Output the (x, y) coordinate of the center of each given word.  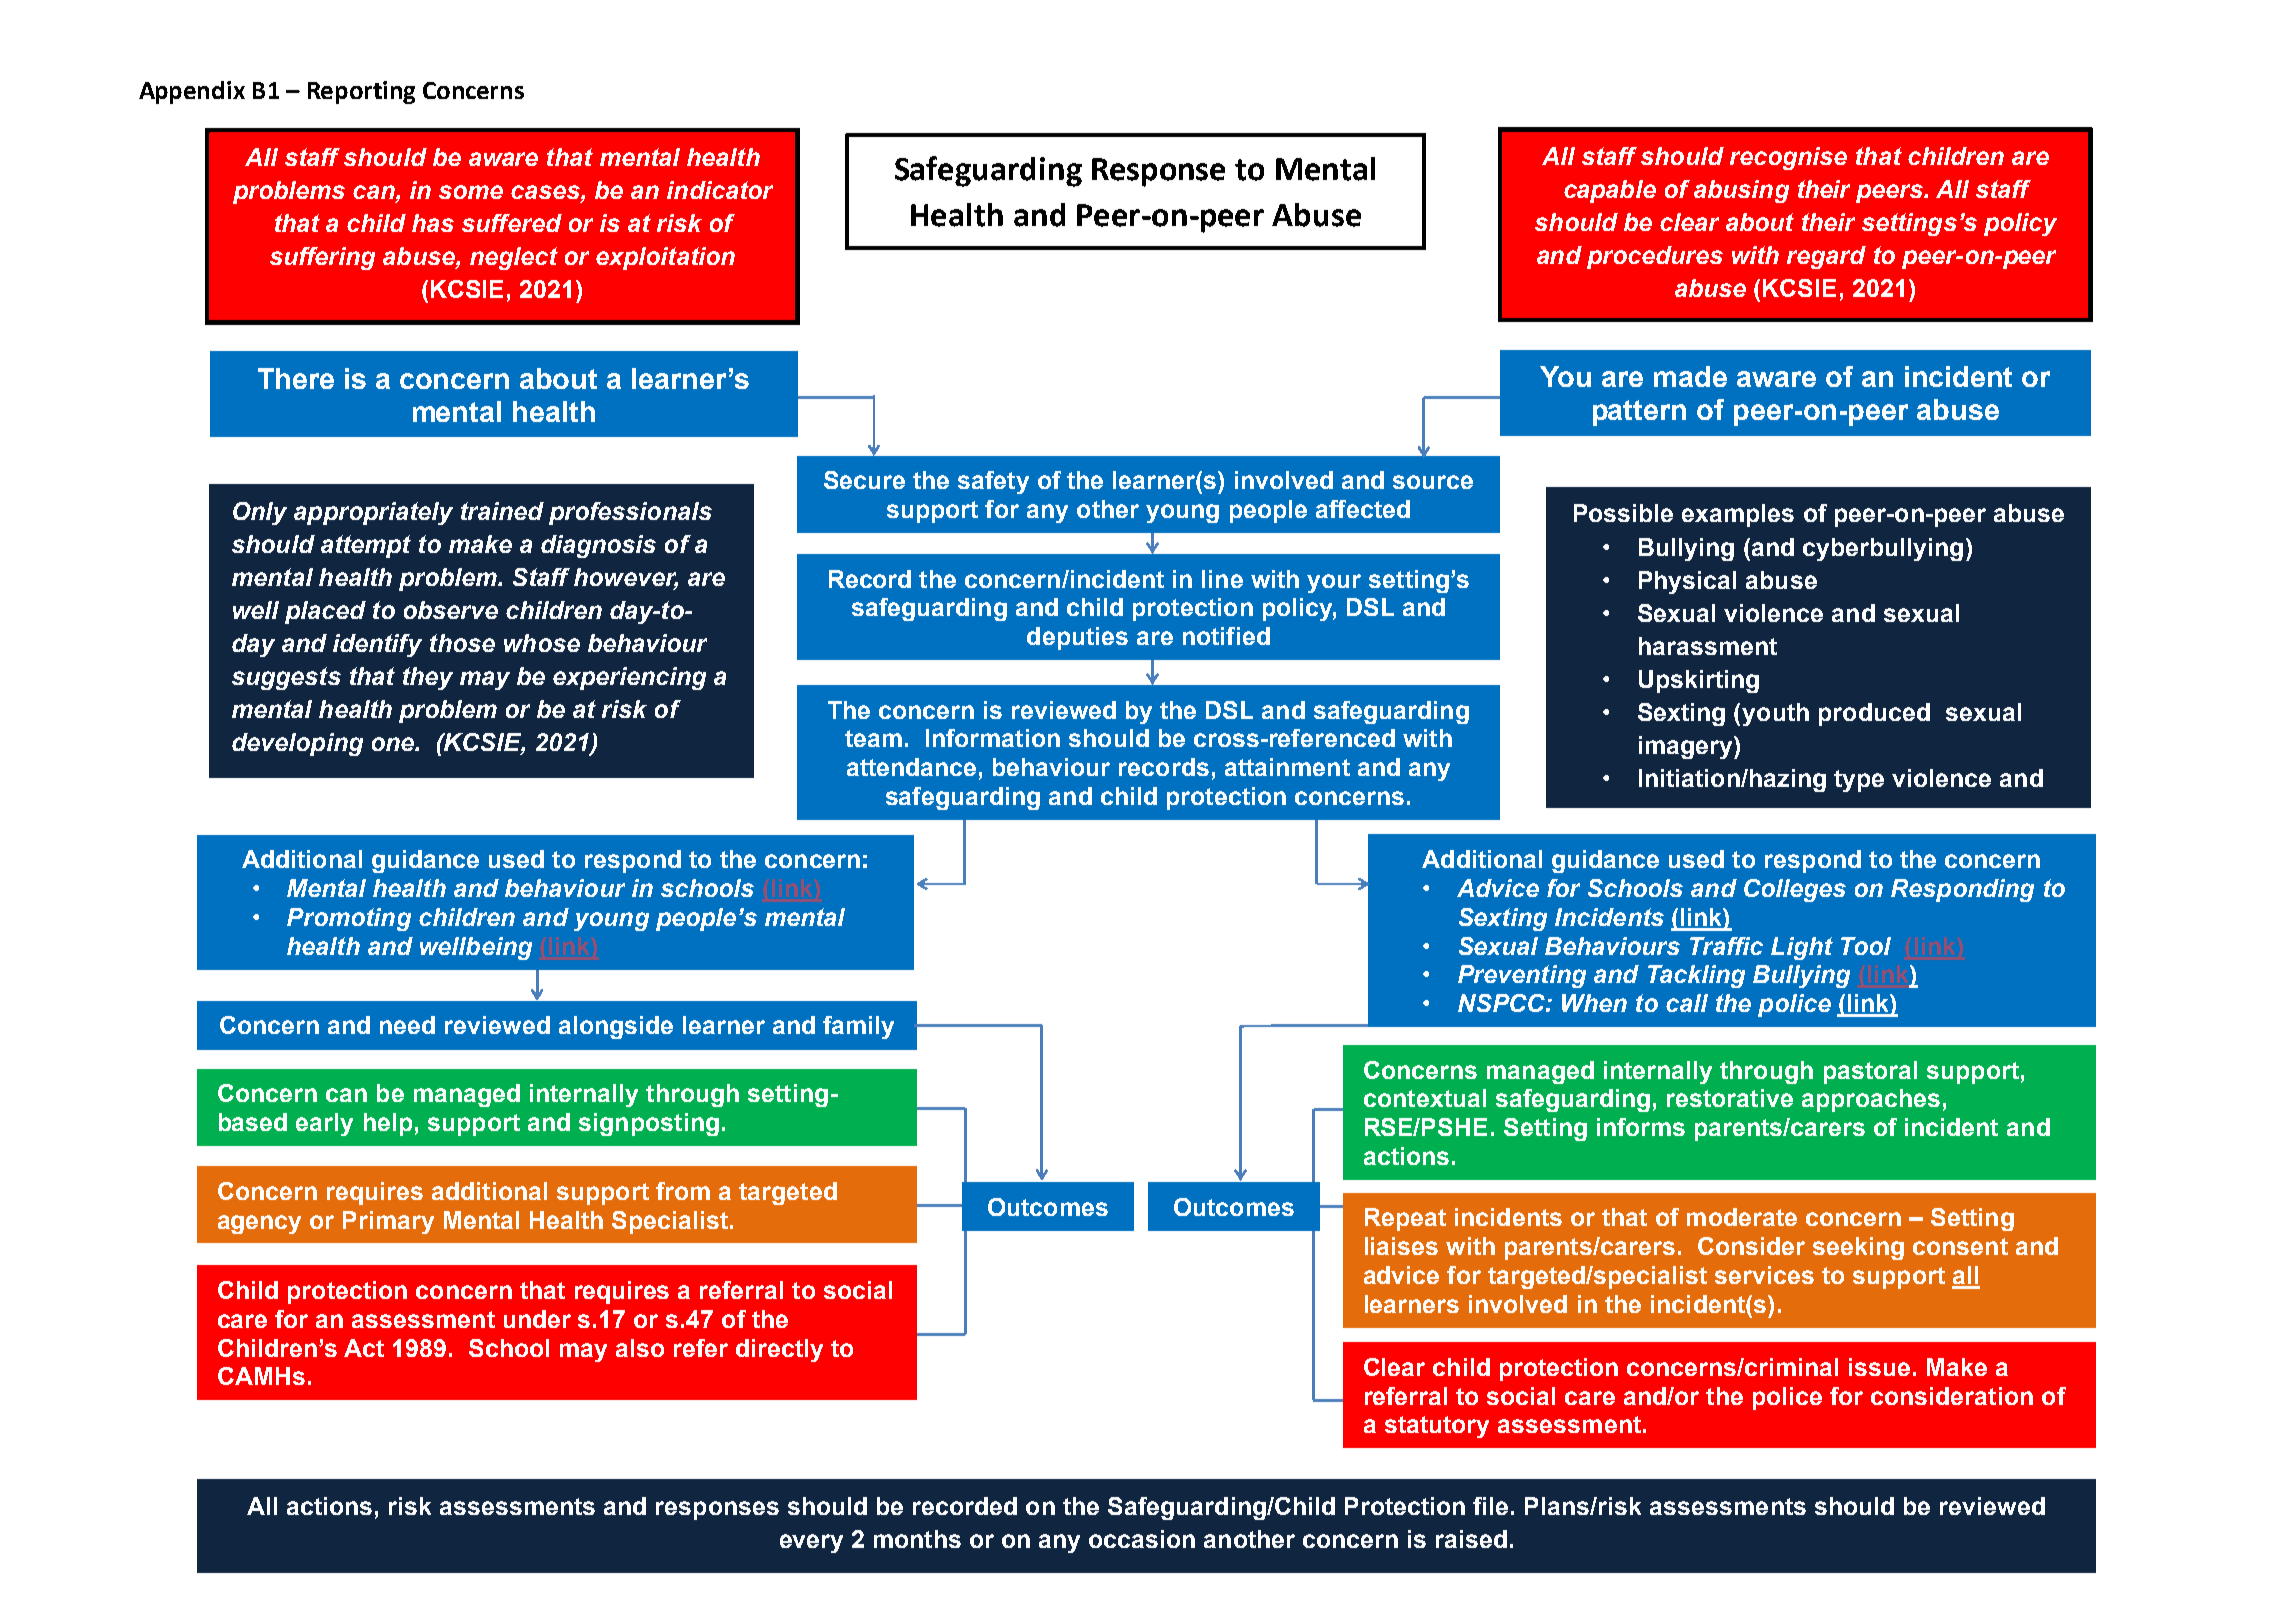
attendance (911, 767)
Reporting (361, 92)
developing (297, 744)
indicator (720, 190)
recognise (1788, 158)
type (1859, 781)
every (811, 1543)
